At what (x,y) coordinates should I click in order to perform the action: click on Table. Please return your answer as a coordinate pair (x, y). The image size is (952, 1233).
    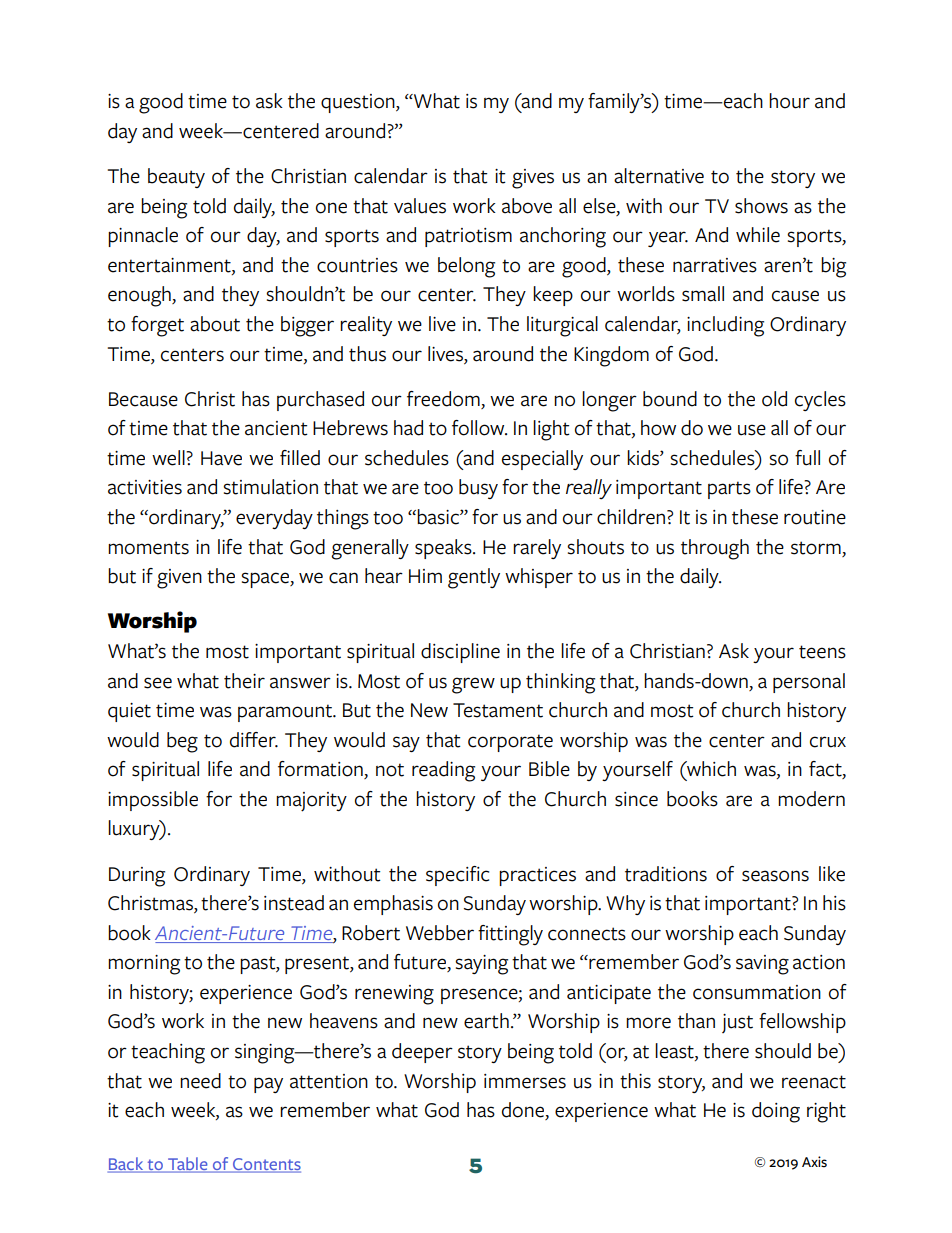
    Looking at the image, I should click on (188, 1164).
